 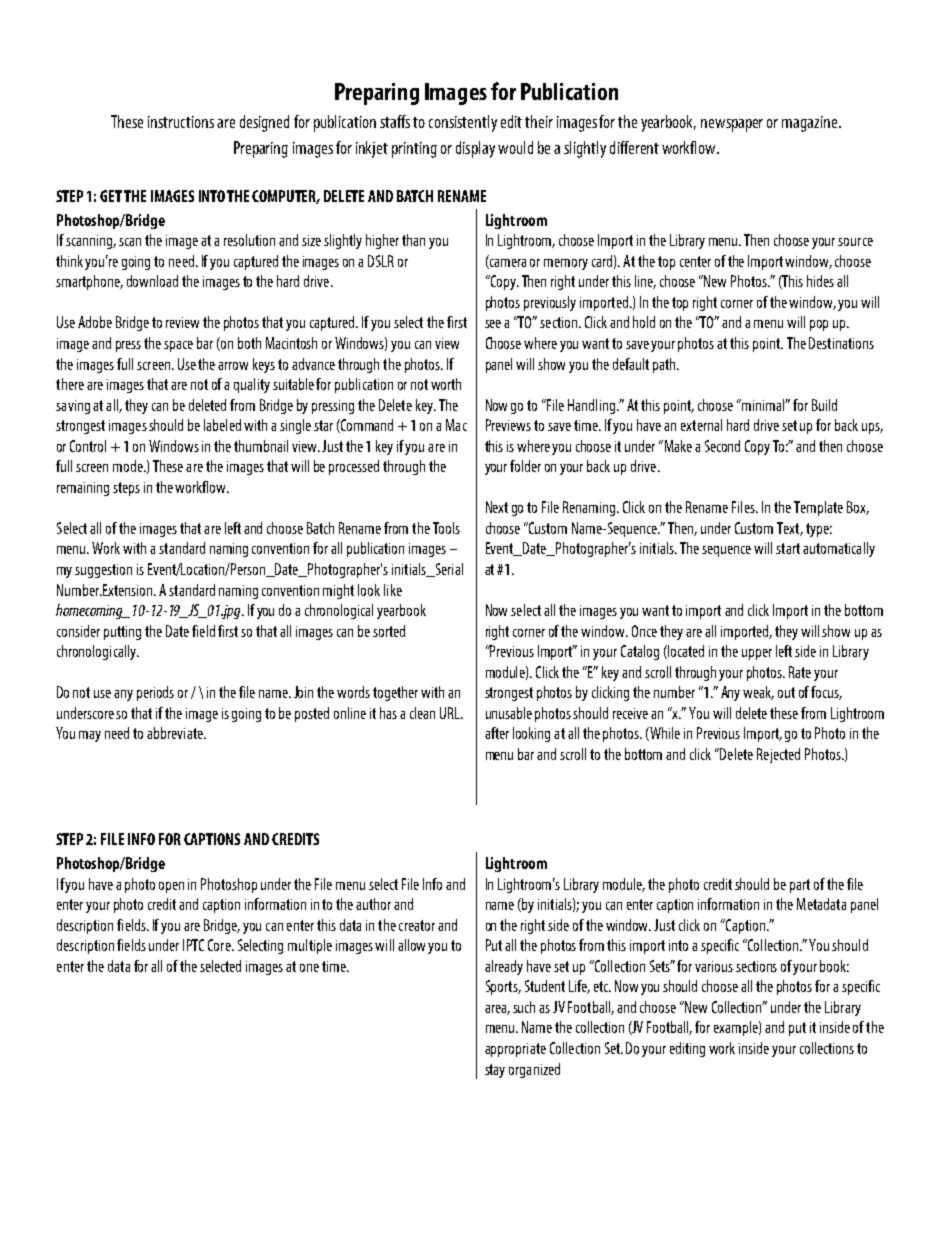 What do you see at coordinates (475, 149) in the screenshot?
I see `display` at bounding box center [475, 149].
